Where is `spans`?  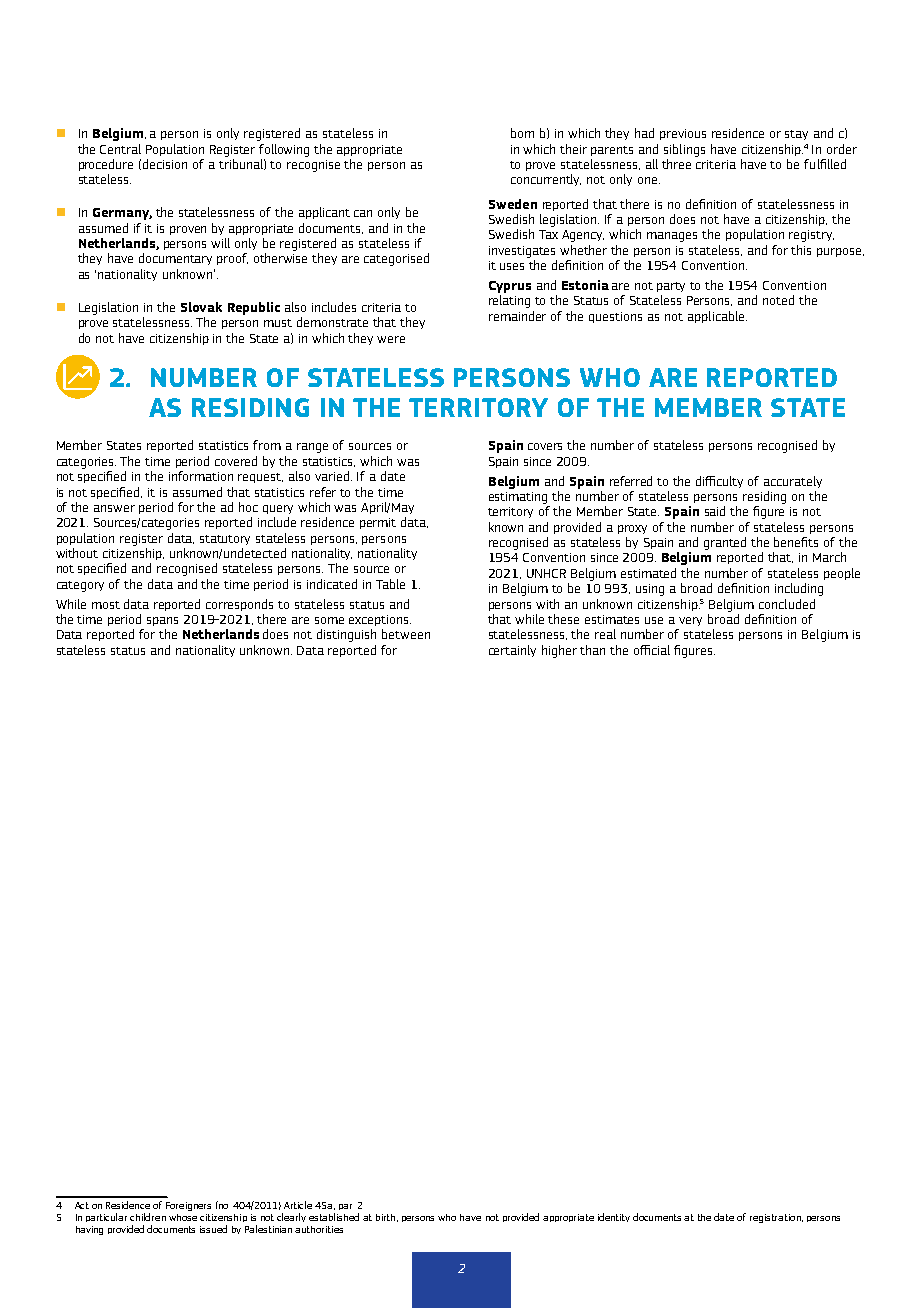
spans is located at coordinates (162, 621).
